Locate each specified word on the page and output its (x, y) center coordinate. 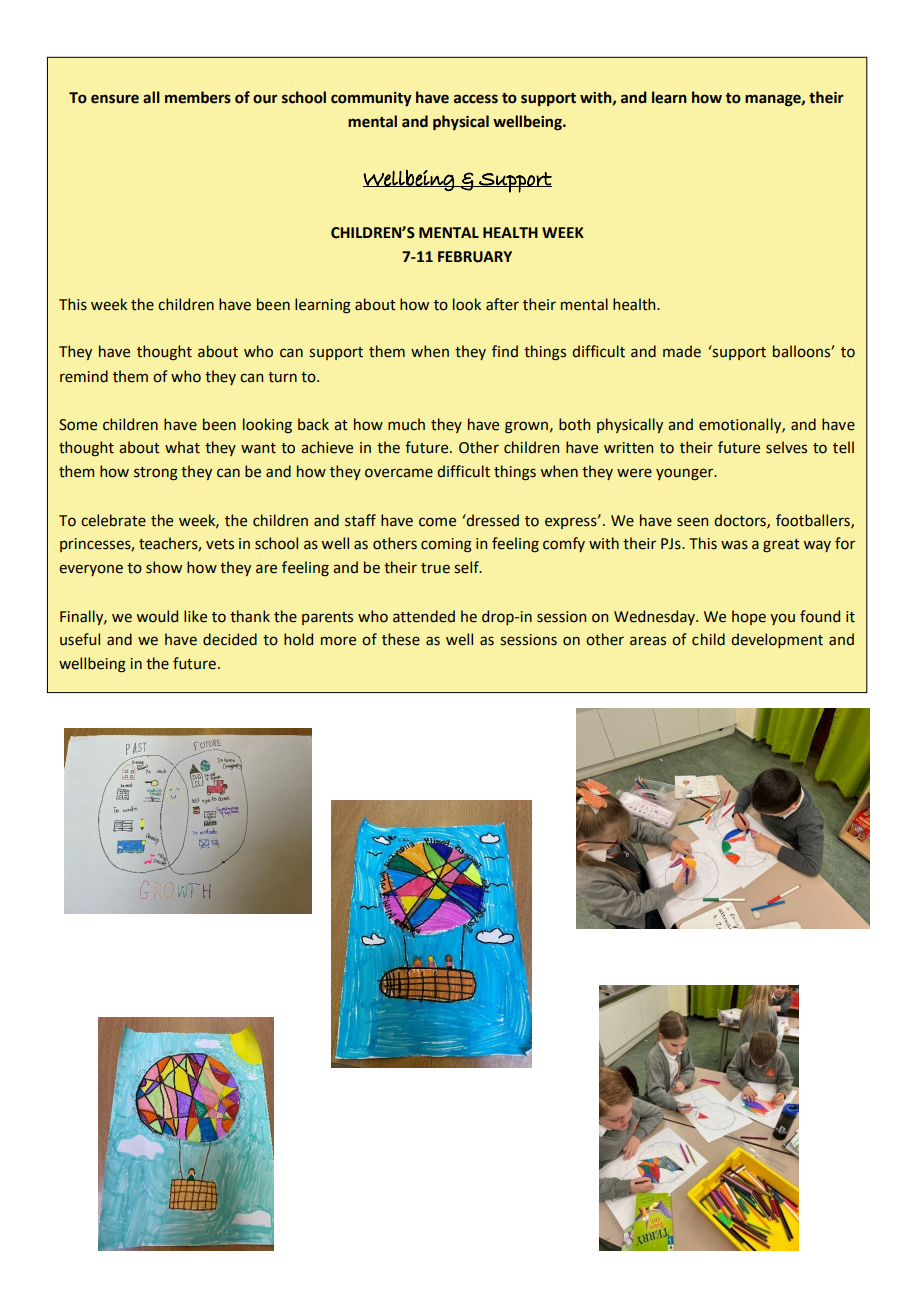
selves (786, 447)
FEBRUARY (475, 257)
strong (156, 473)
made (682, 351)
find (505, 351)
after (502, 304)
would (157, 616)
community (371, 99)
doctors (741, 521)
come (437, 522)
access (476, 99)
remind (84, 376)
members (198, 97)
